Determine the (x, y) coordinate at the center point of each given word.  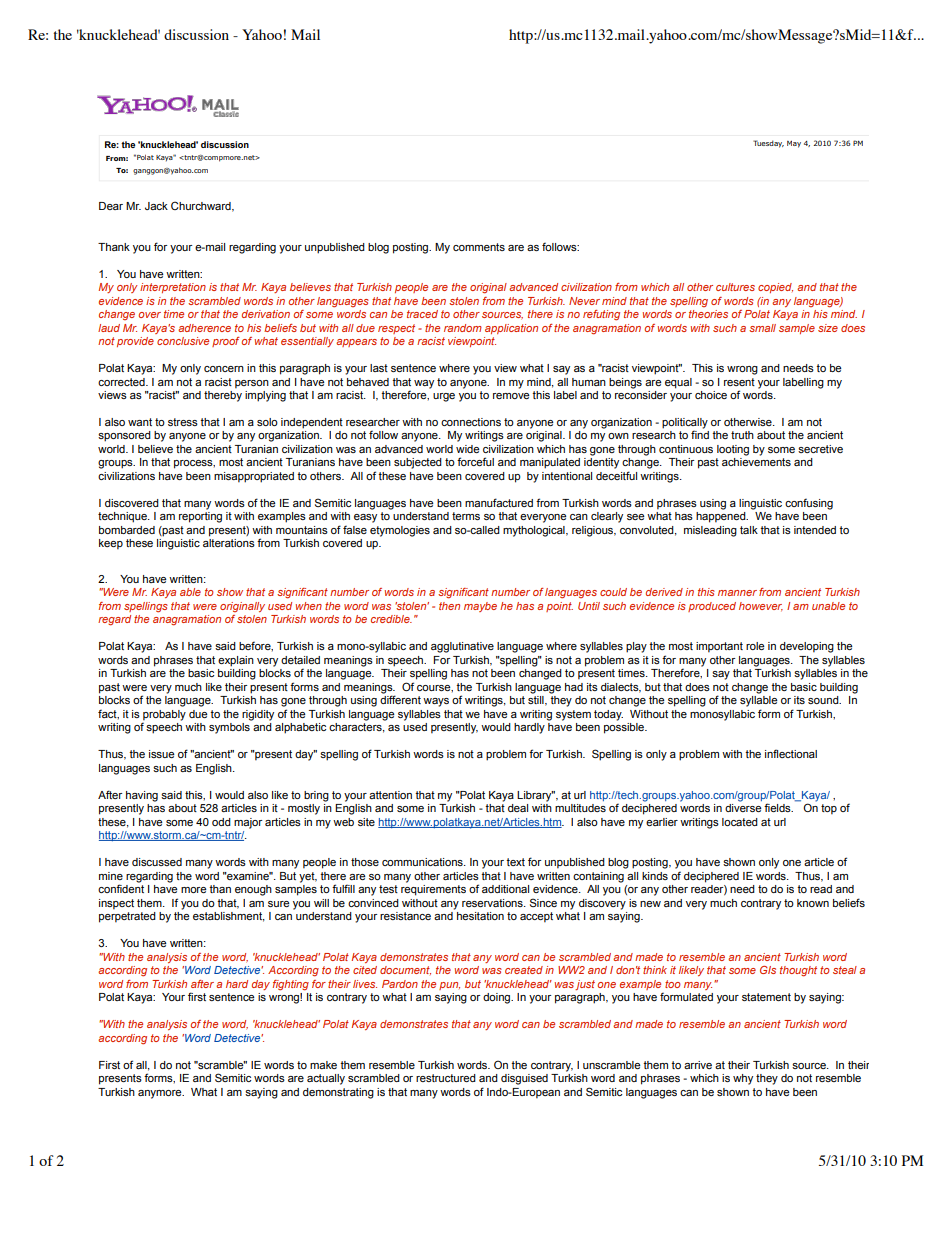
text (515, 862)
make (323, 1065)
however (761, 606)
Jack (156, 206)
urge (444, 397)
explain (236, 661)
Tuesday (768, 144)
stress (183, 422)
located (740, 822)
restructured (446, 1078)
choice (711, 395)
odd (221, 822)
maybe (480, 607)
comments (479, 247)
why (743, 1079)
